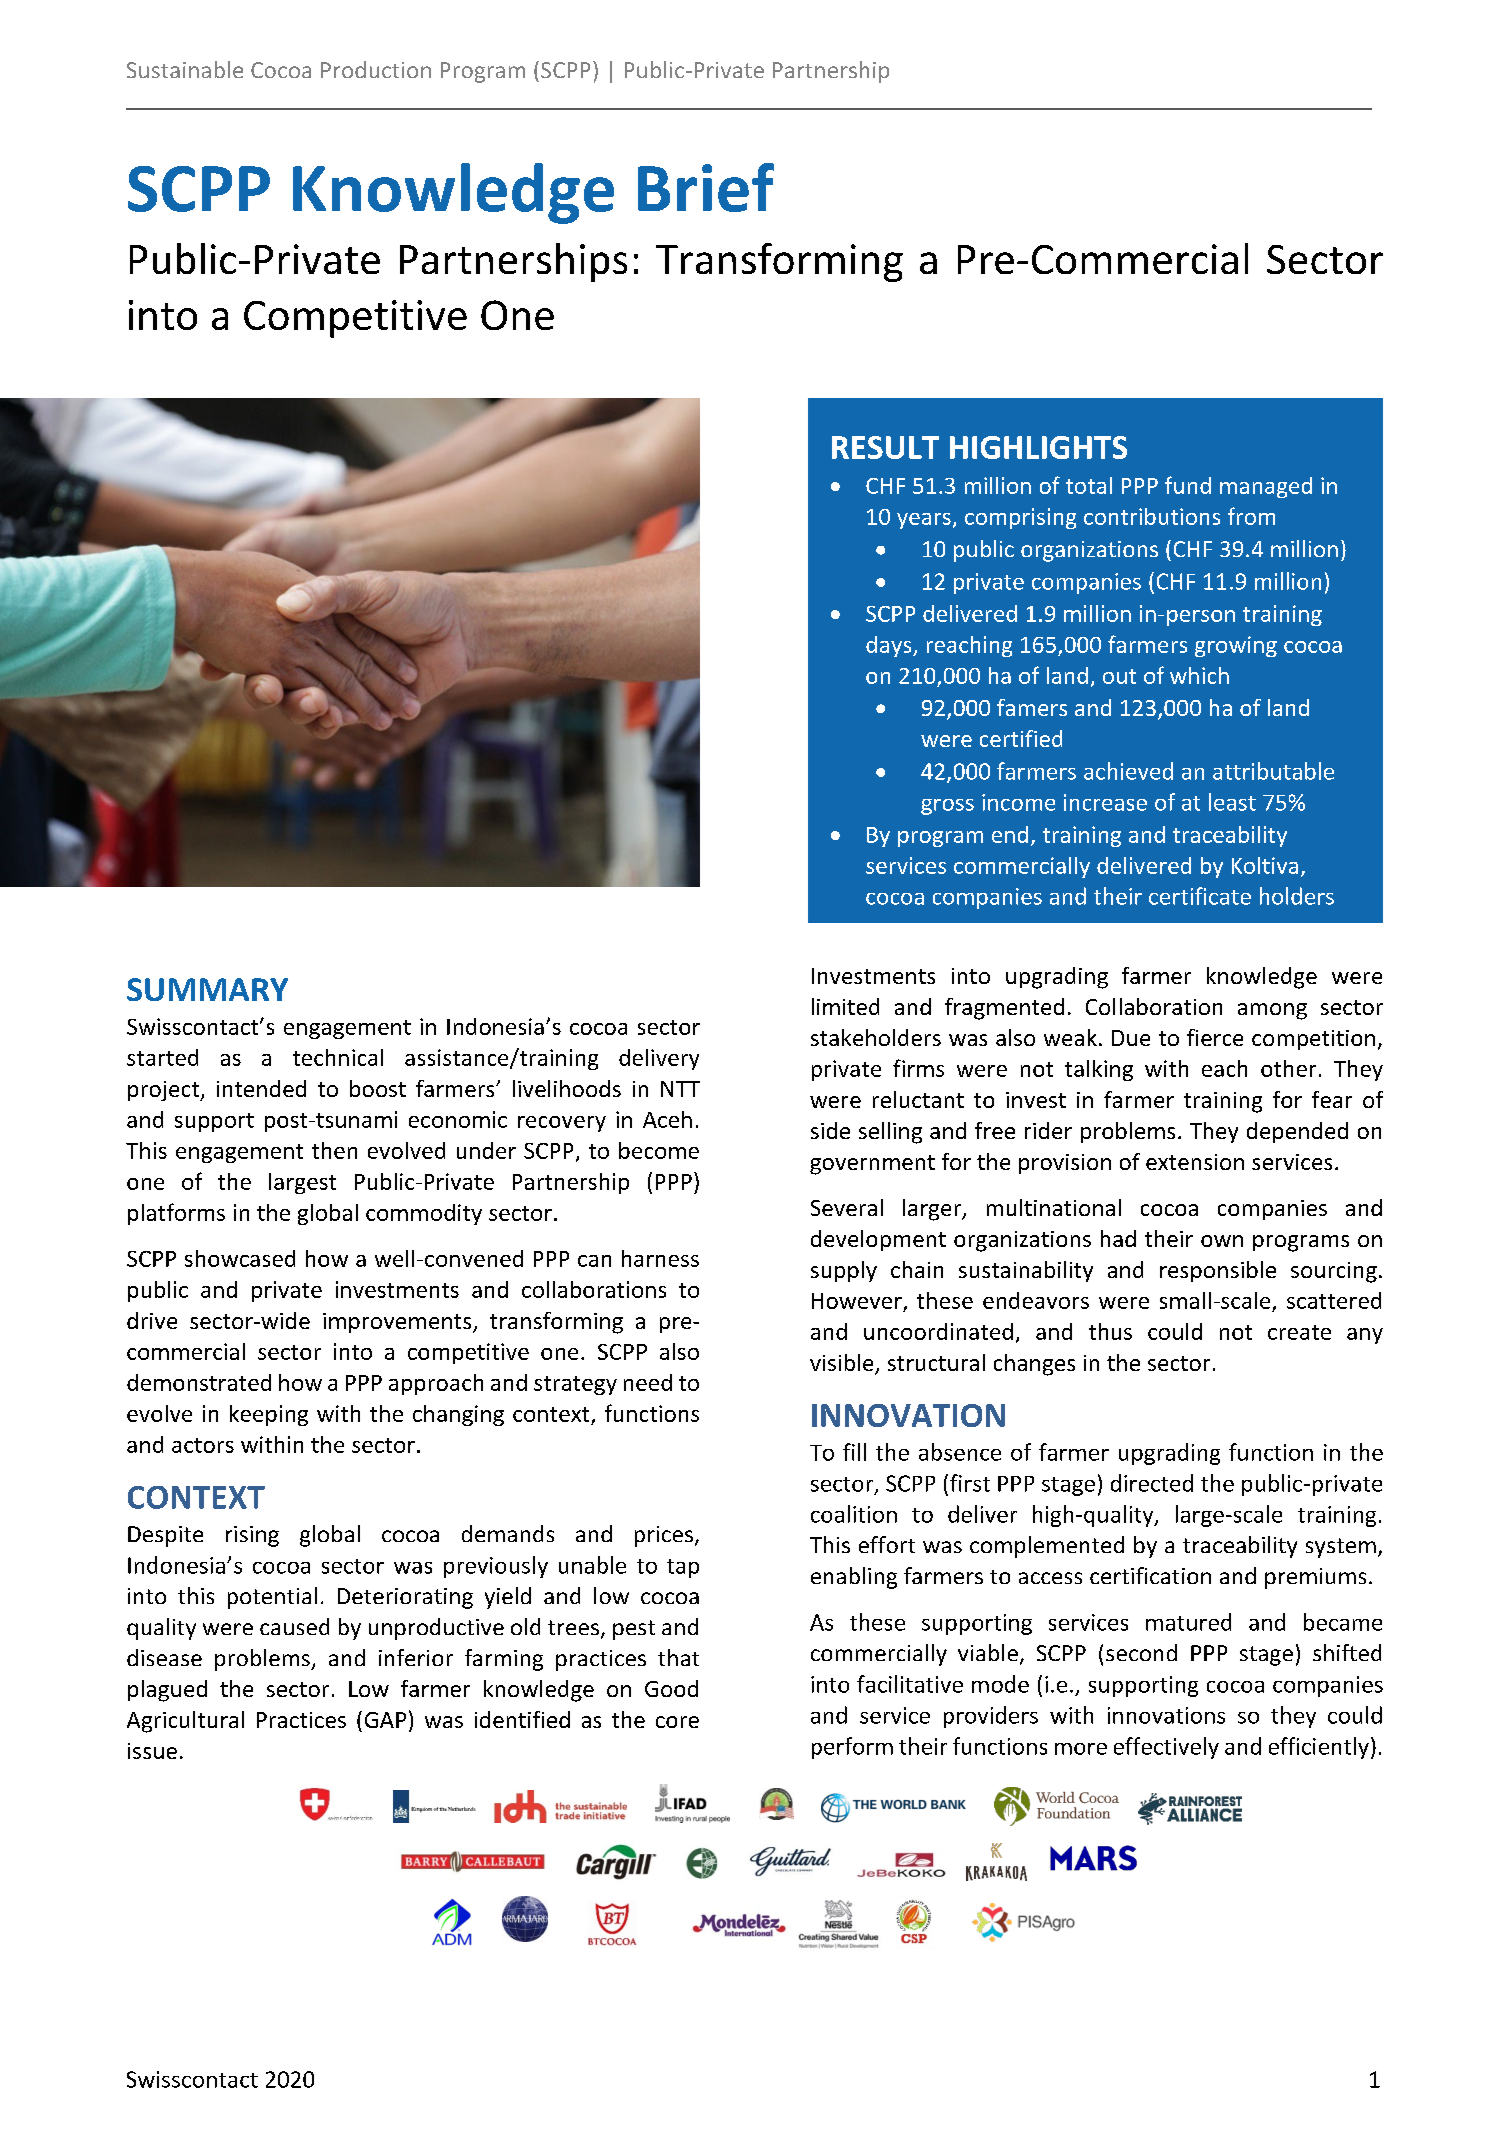 The height and width of the screenshot is (2136, 1510). Describe the element at coordinates (885, 447) in the screenshot. I see `RESULT` at that location.
